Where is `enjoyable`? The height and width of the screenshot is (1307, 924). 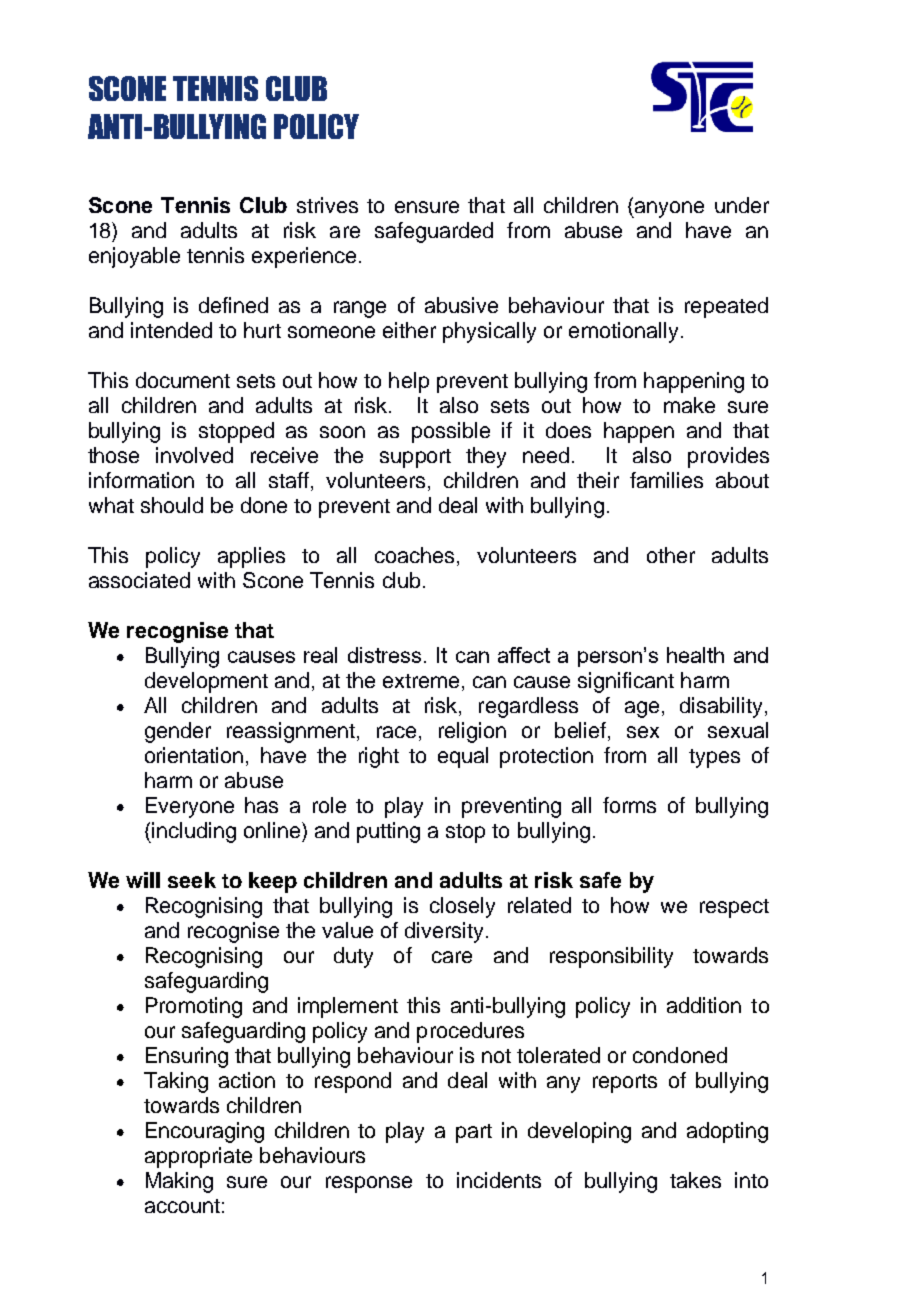 enjoyable is located at coordinates (134, 257).
